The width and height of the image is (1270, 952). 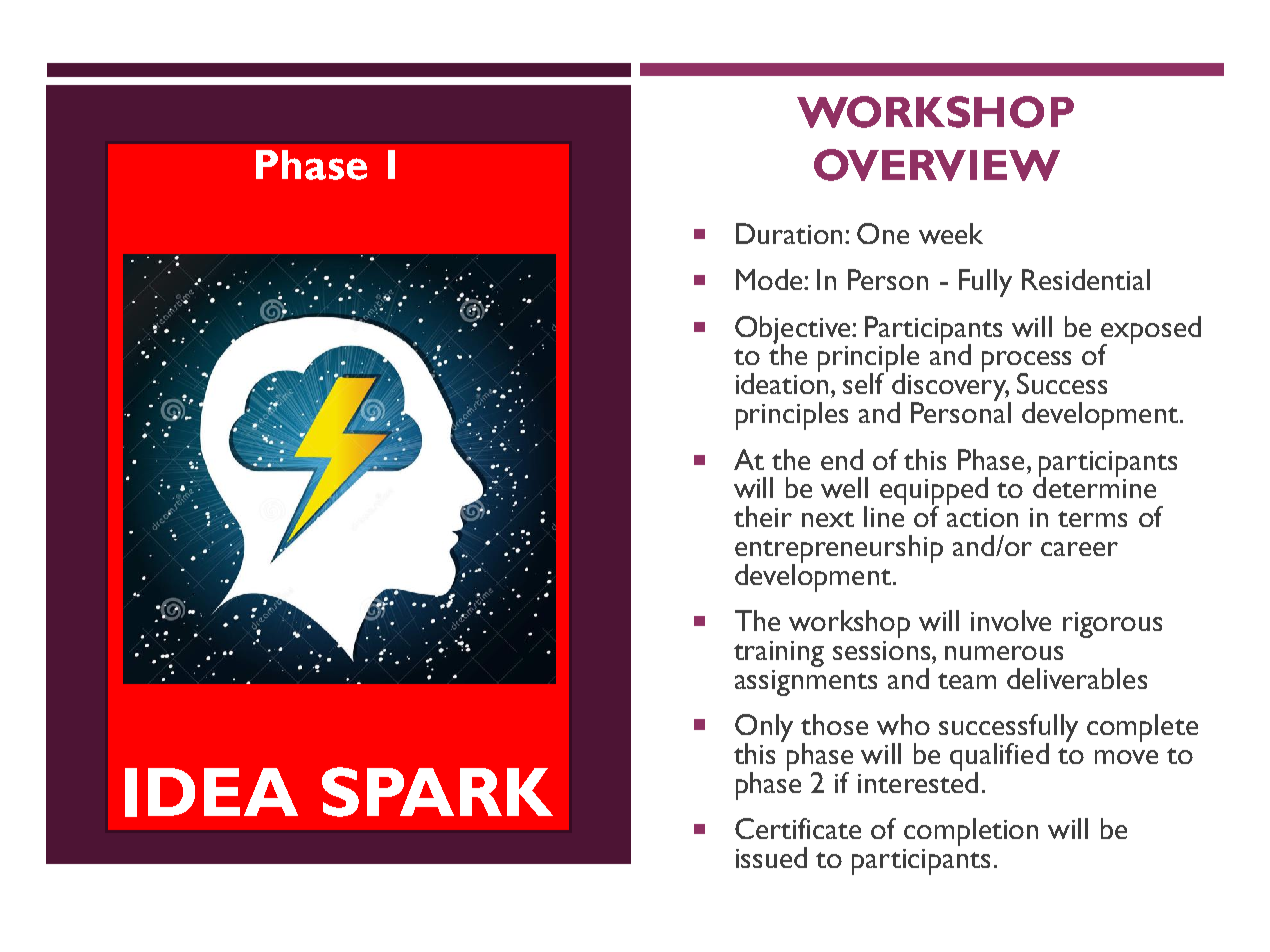 I want to click on Duration, so click(x=789, y=233).
